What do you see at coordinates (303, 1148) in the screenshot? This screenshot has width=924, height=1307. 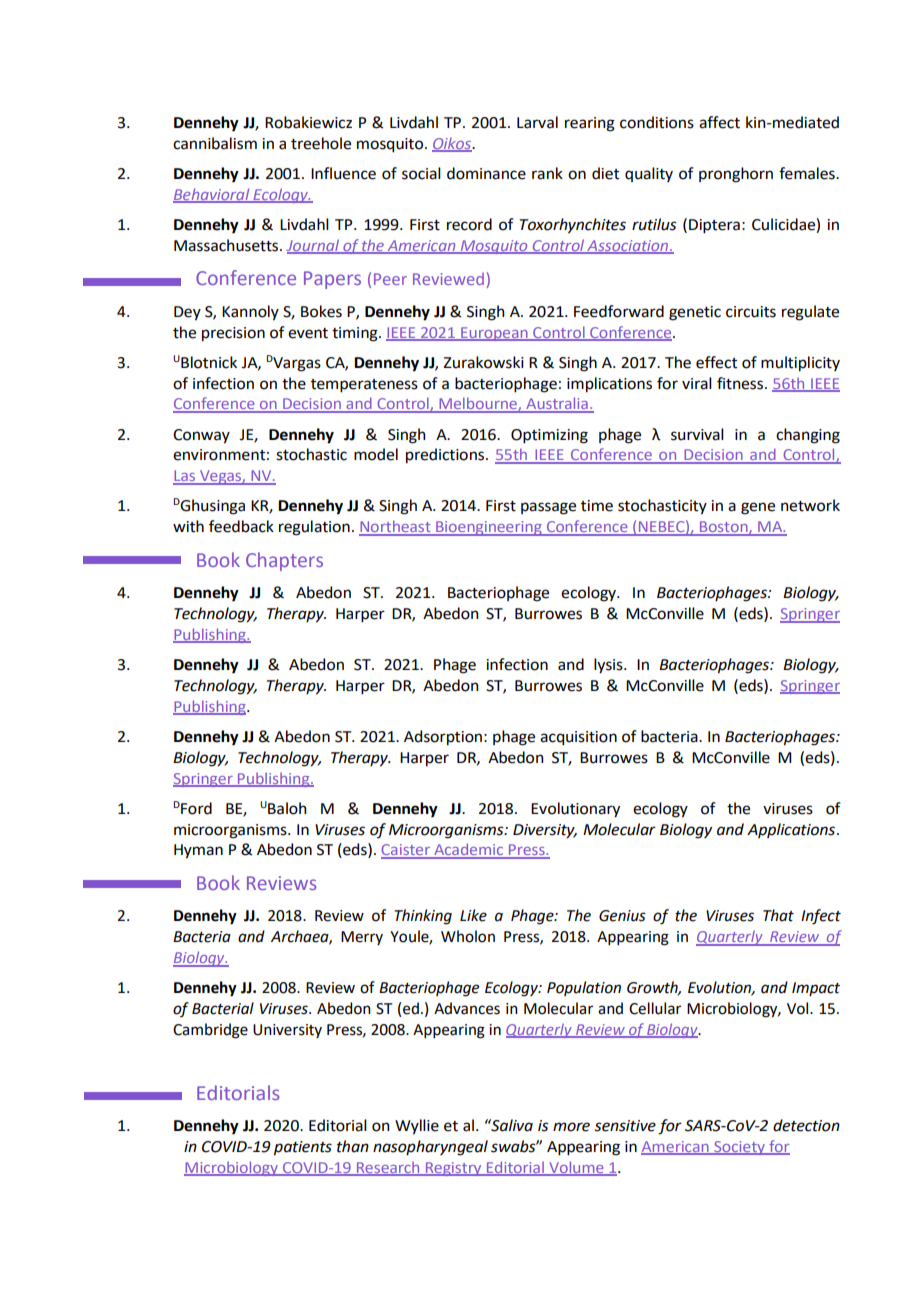 I see `patients` at bounding box center [303, 1148].
